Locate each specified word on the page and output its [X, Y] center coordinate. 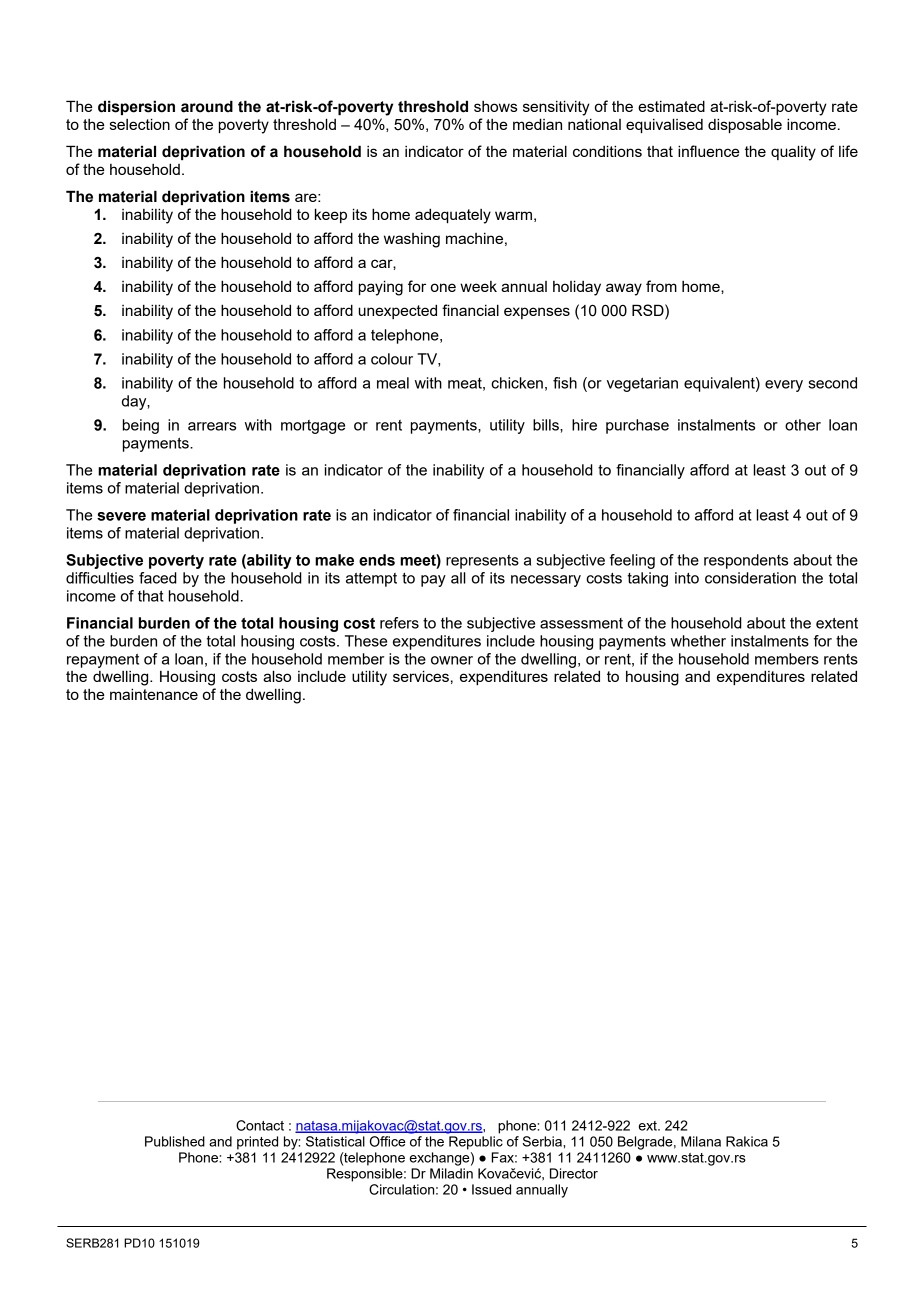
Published [175, 1141]
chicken [517, 383]
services [421, 676]
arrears [212, 426]
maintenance [154, 694]
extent [837, 623]
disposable [745, 125]
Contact [260, 1125]
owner [452, 660]
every [784, 386]
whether [698, 641]
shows [495, 106]
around [207, 106]
